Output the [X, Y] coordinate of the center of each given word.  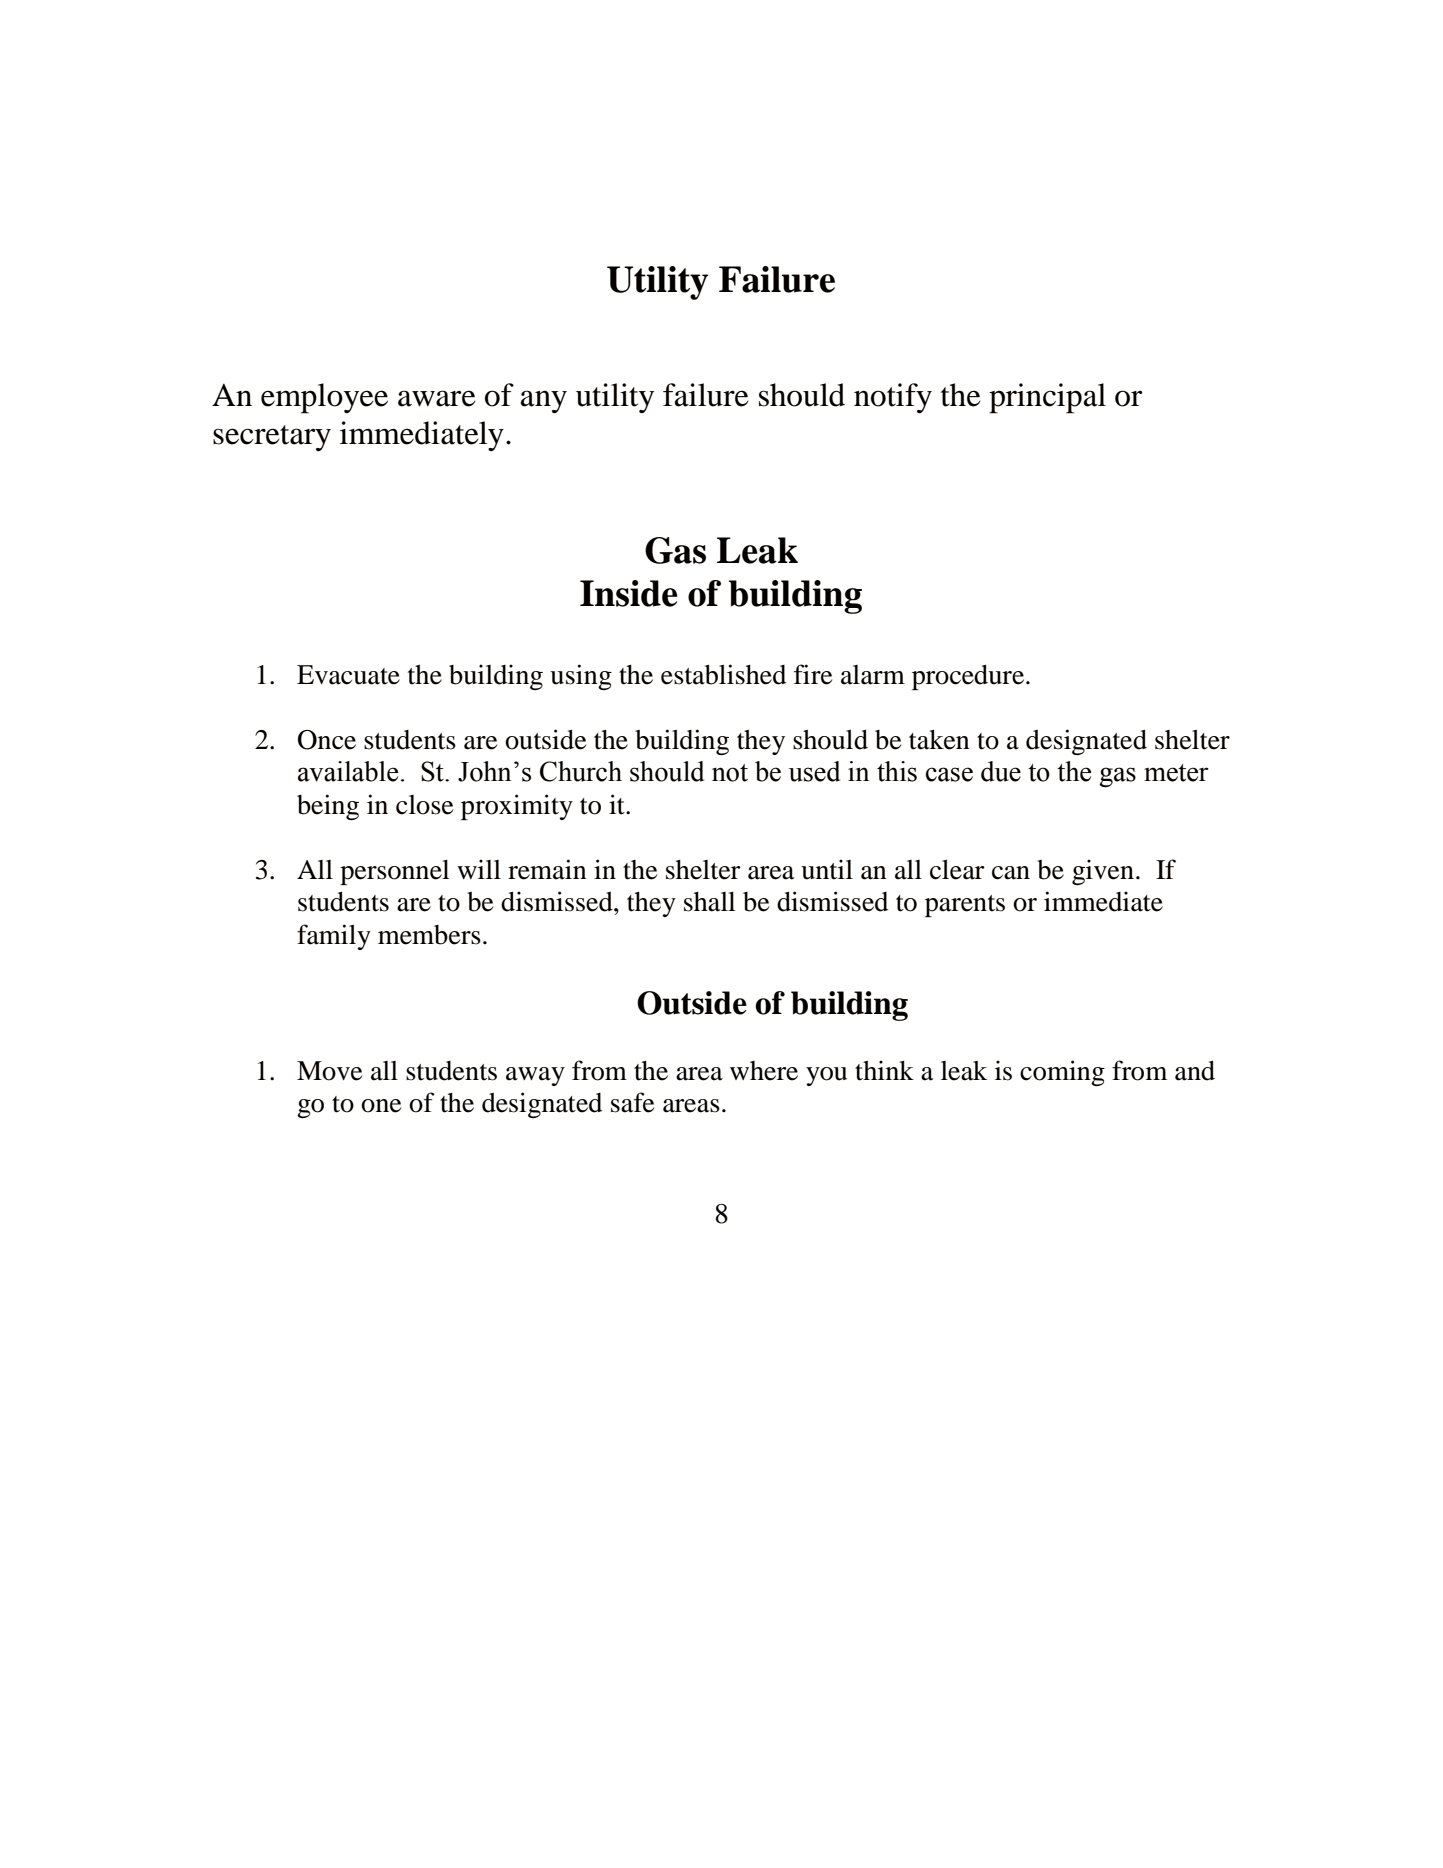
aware [437, 398]
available [348, 771]
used [814, 771]
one [381, 1106]
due [1001, 771]
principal [1047, 398]
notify [893, 398]
